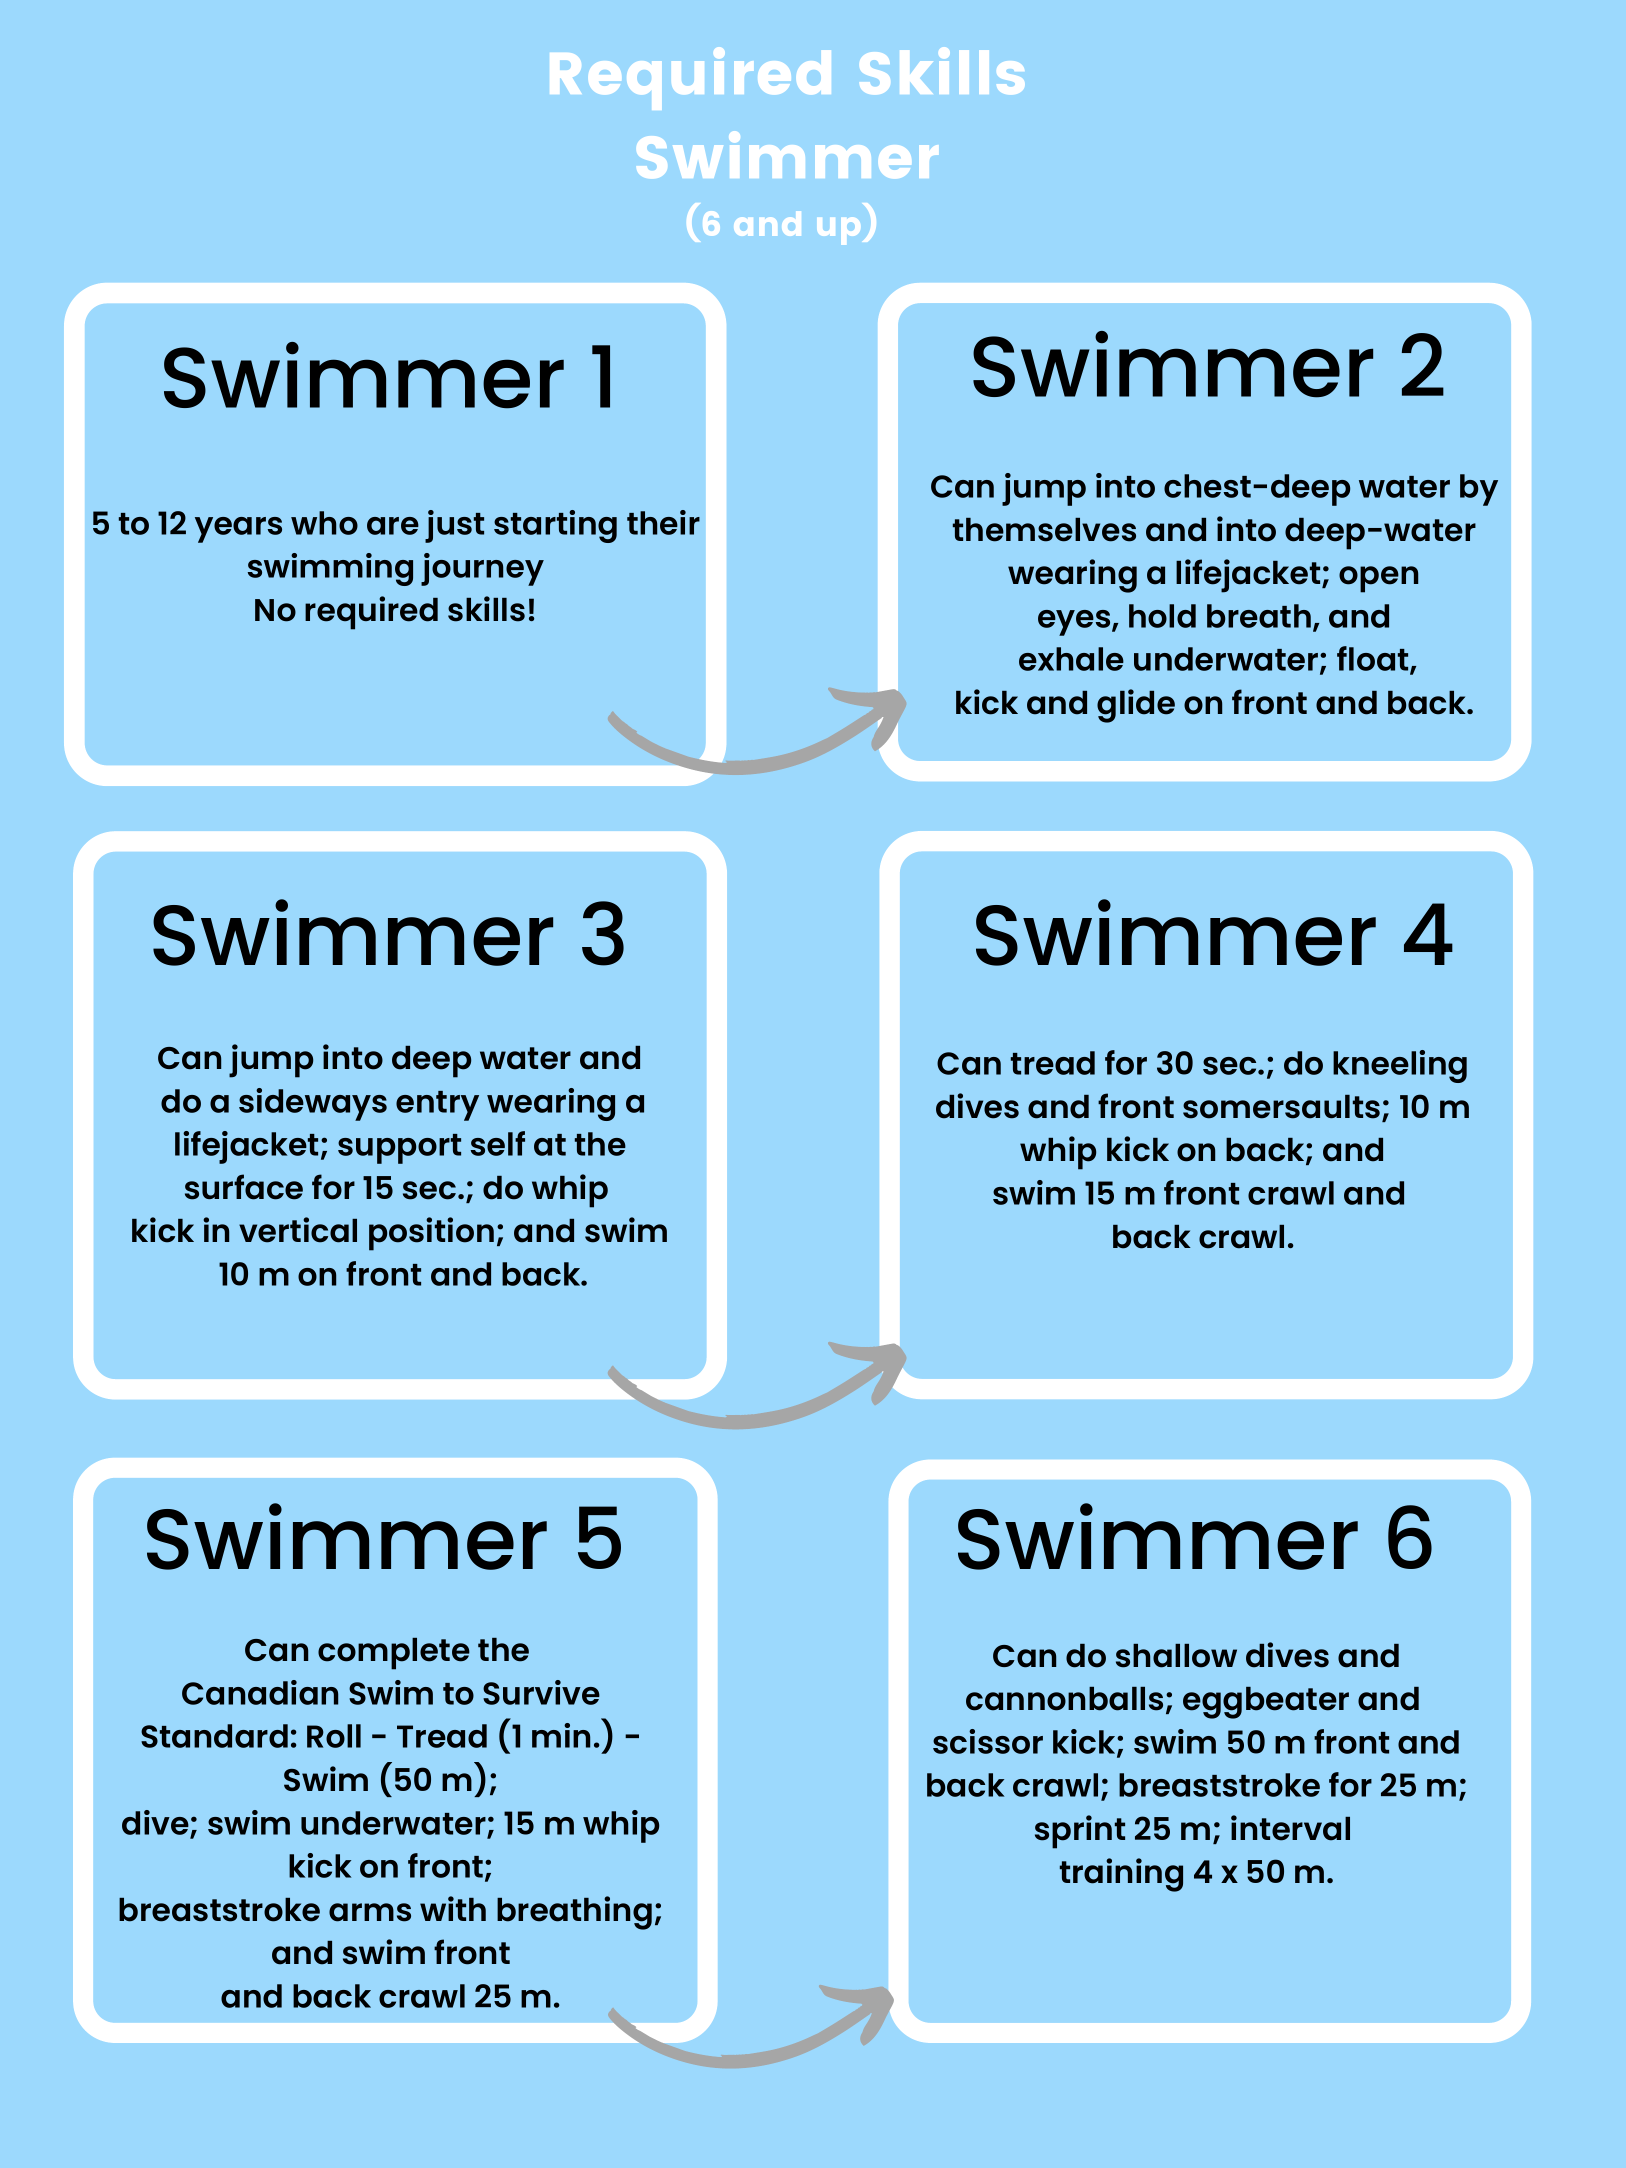 The image size is (1626, 2168). Describe the element at coordinates (1378, 579) in the image. I see `open` at that location.
